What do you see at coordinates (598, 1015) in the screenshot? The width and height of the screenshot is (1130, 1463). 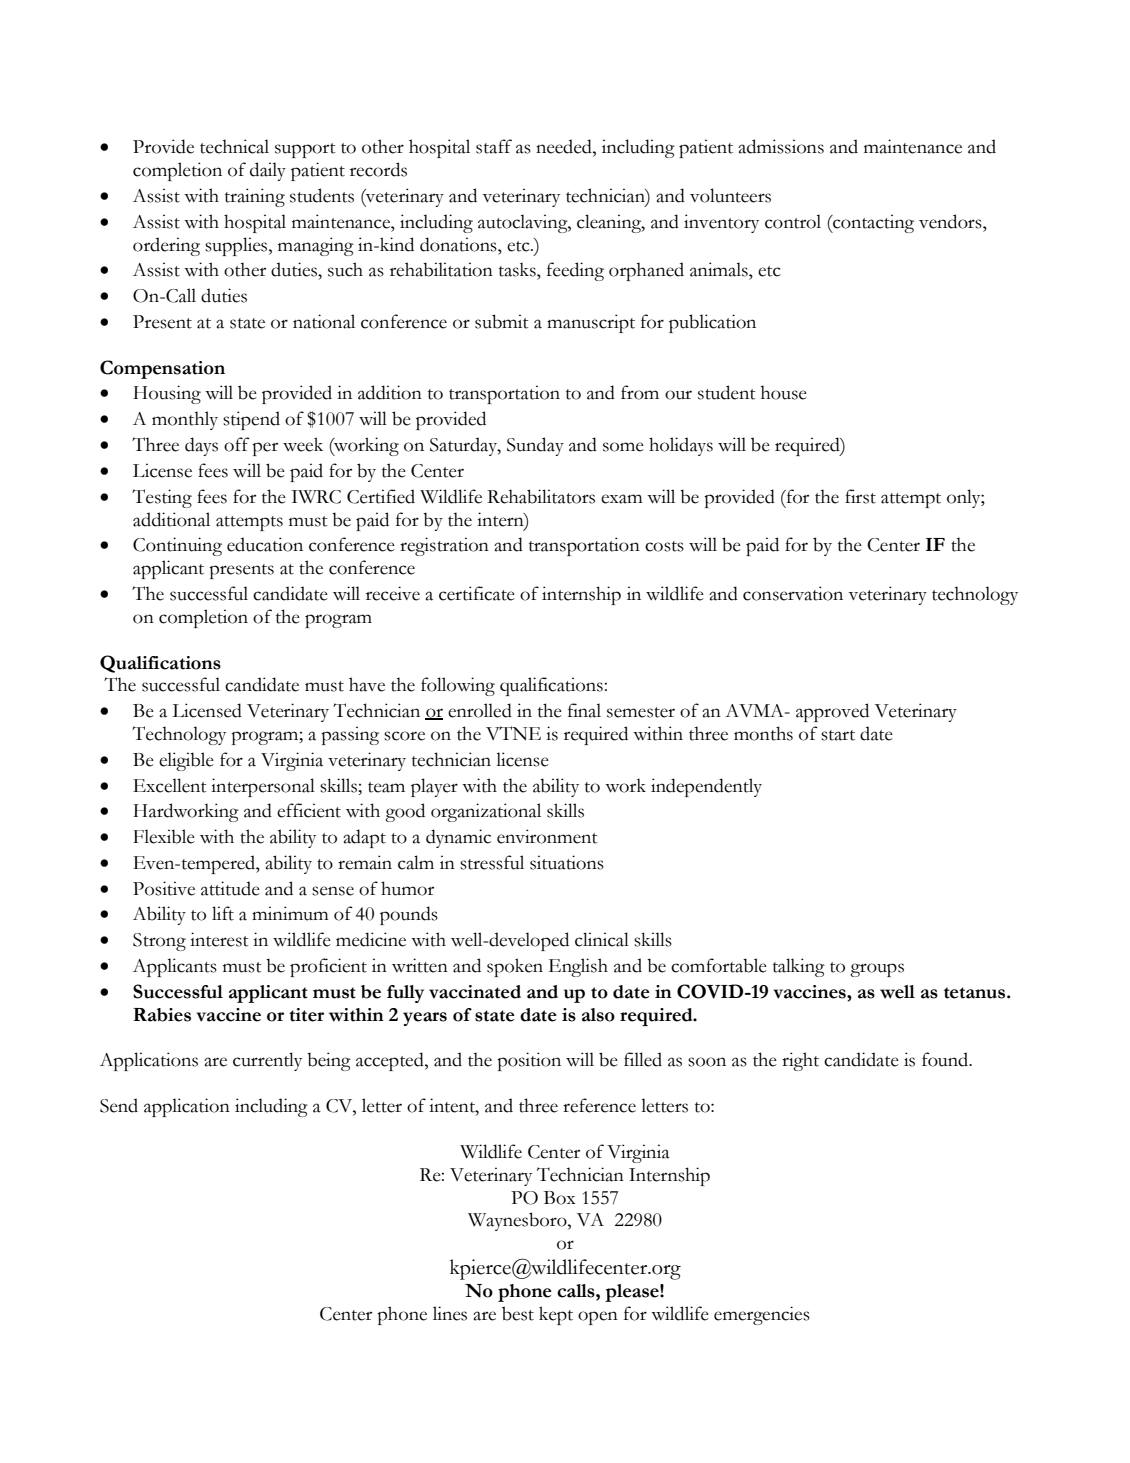 I see `also` at bounding box center [598, 1015].
